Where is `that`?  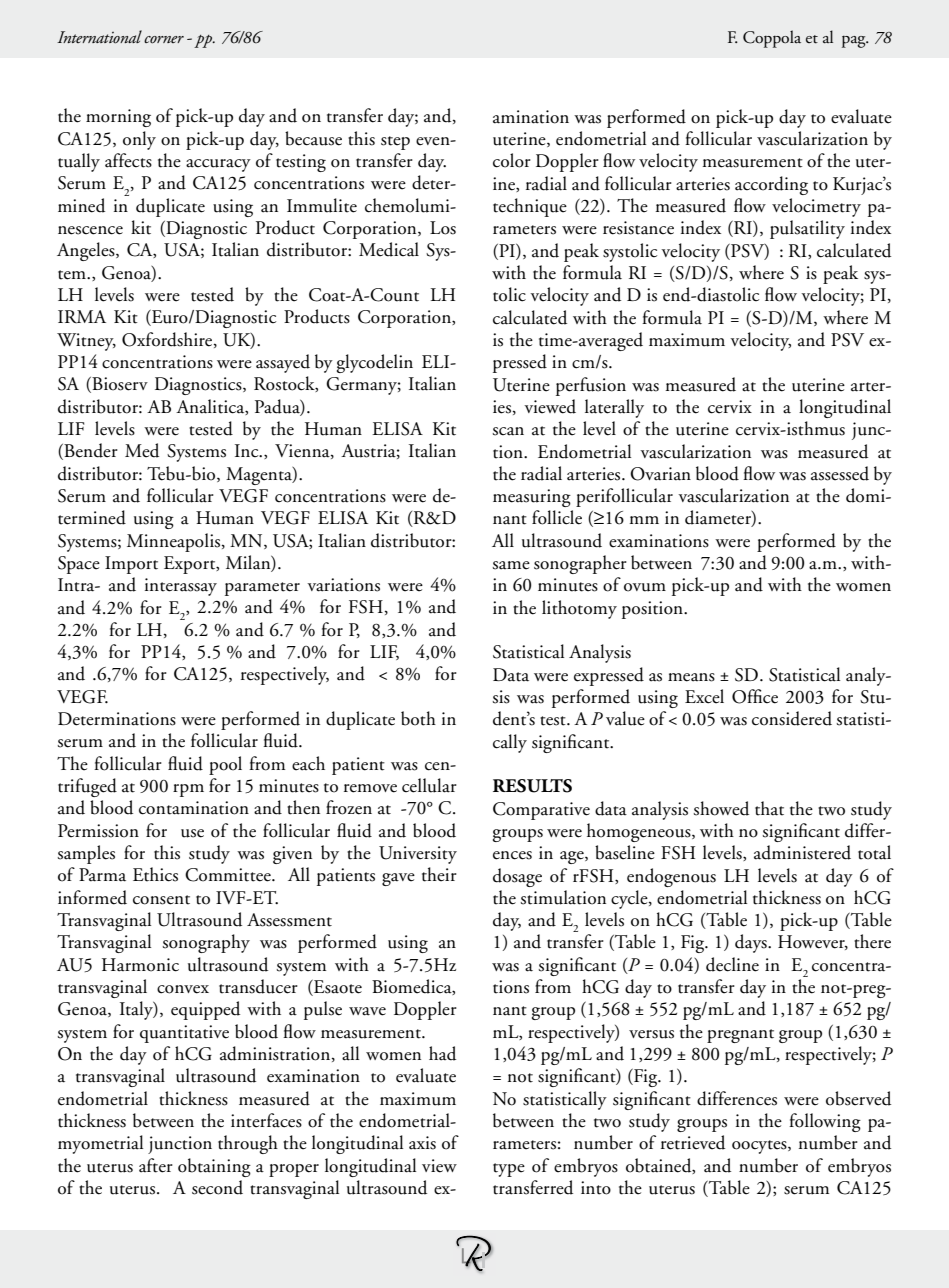 that is located at coordinates (769, 808).
